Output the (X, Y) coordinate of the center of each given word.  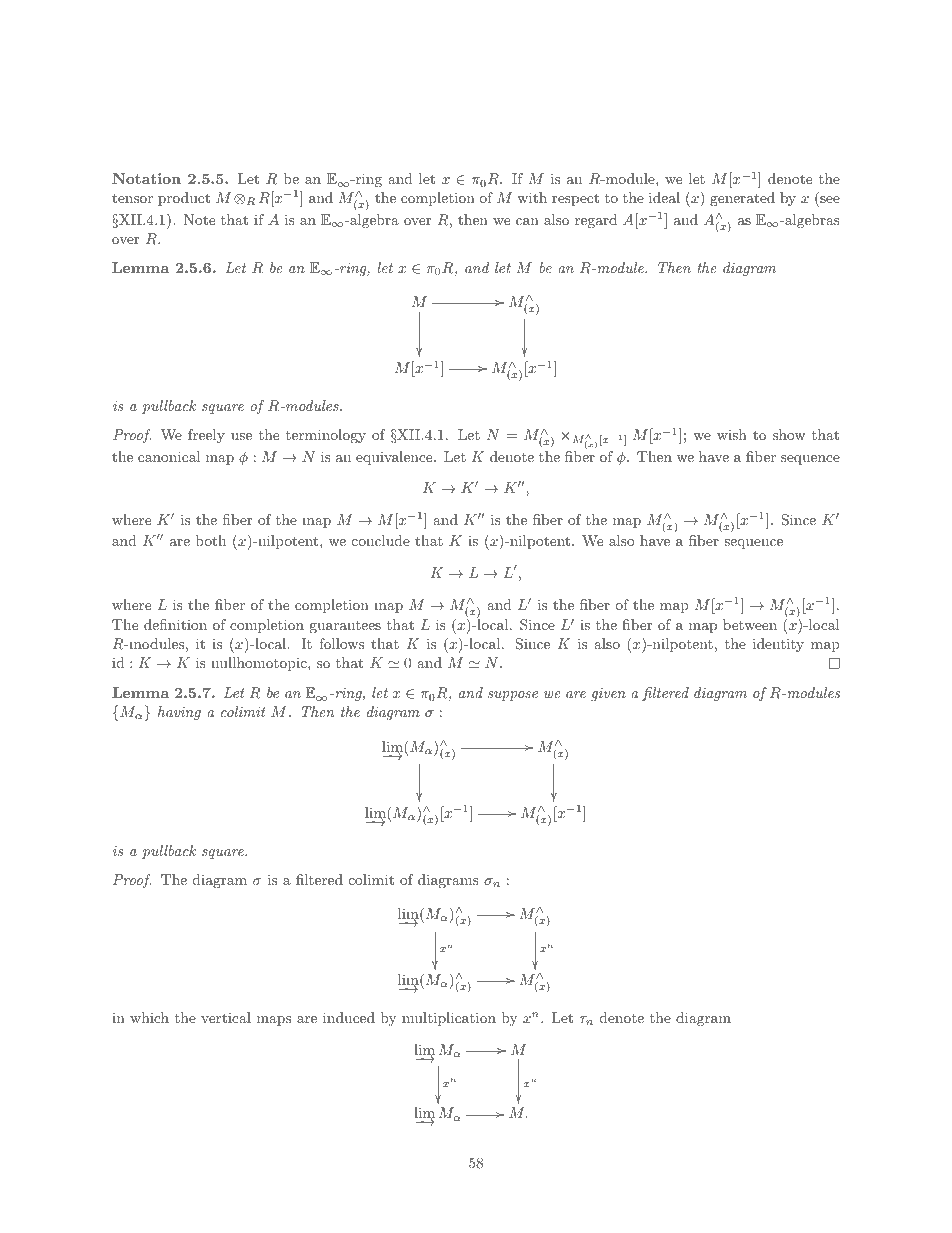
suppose (513, 696)
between (750, 624)
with (532, 197)
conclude (381, 540)
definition (175, 624)
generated (742, 199)
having (179, 713)
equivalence (395, 458)
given (608, 694)
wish (732, 434)
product (184, 199)
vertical (226, 1017)
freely (206, 436)
